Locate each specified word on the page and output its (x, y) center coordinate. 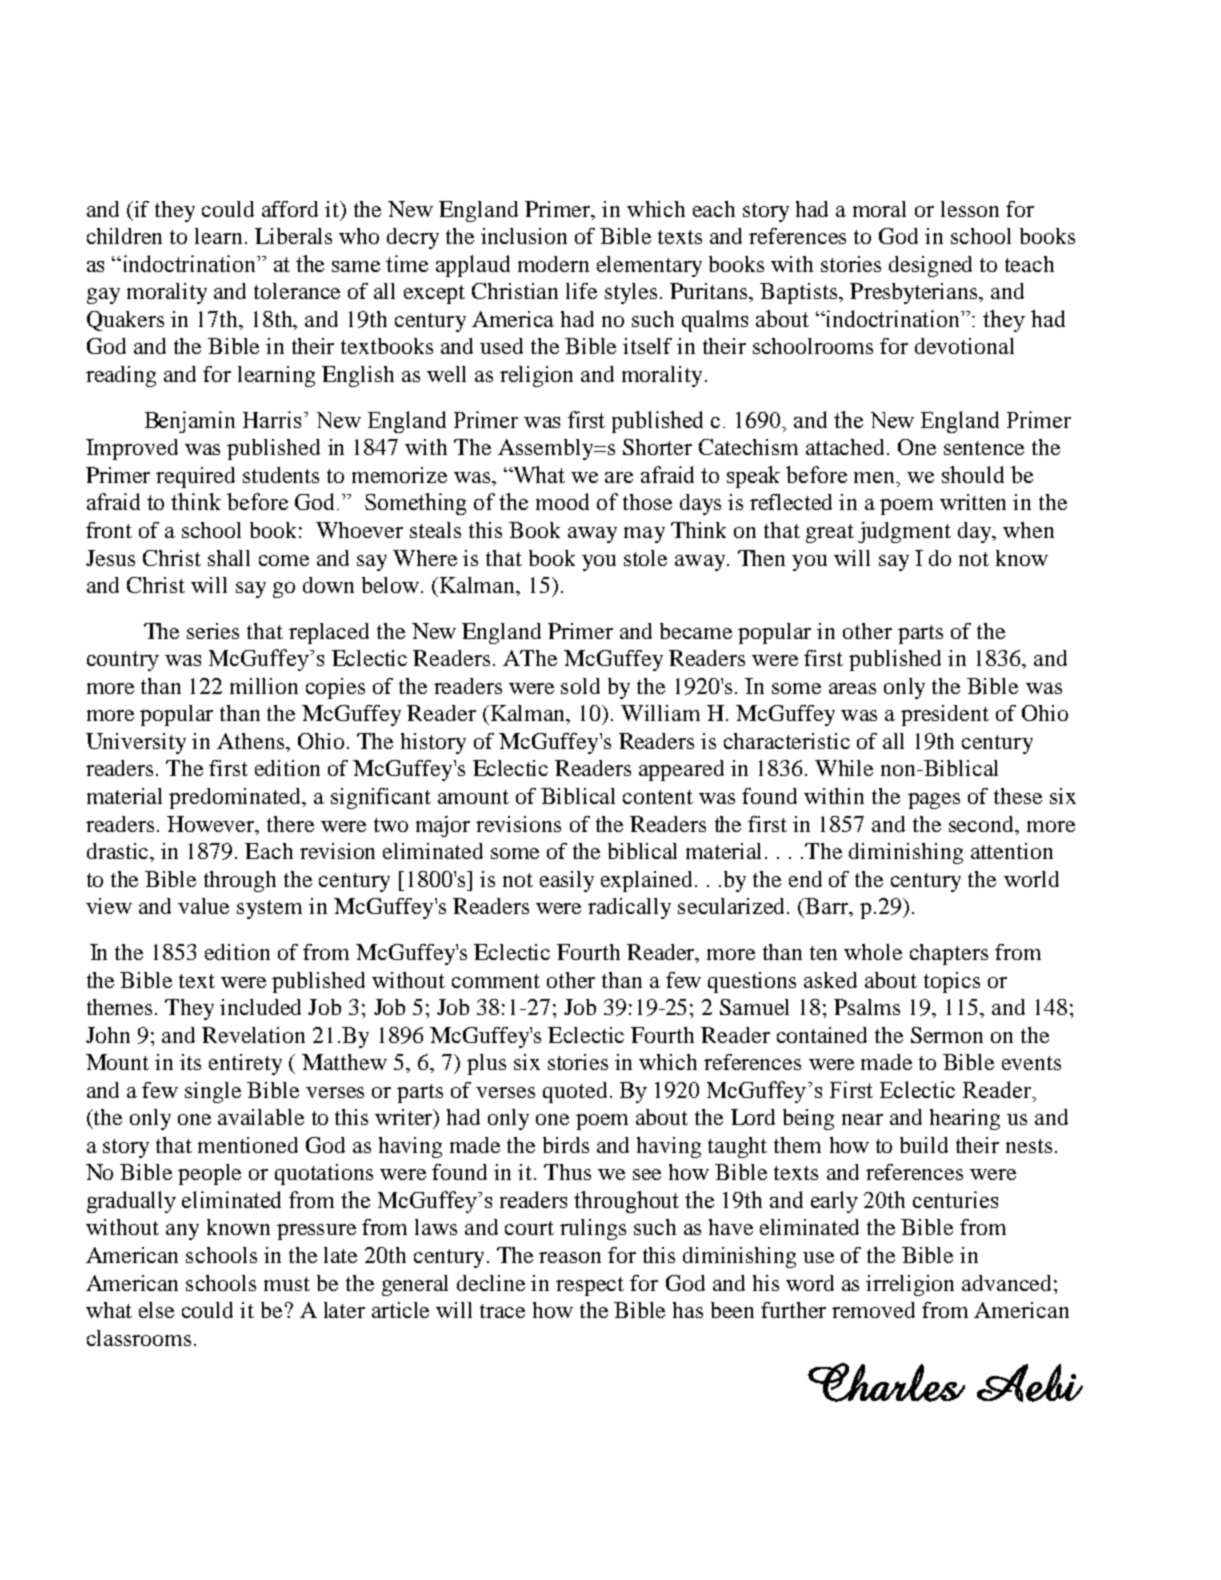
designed (930, 266)
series (213, 631)
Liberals (293, 236)
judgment (904, 532)
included (260, 1007)
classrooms (139, 1338)
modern (553, 264)
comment (496, 981)
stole (645, 558)
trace (502, 1311)
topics (952, 982)
